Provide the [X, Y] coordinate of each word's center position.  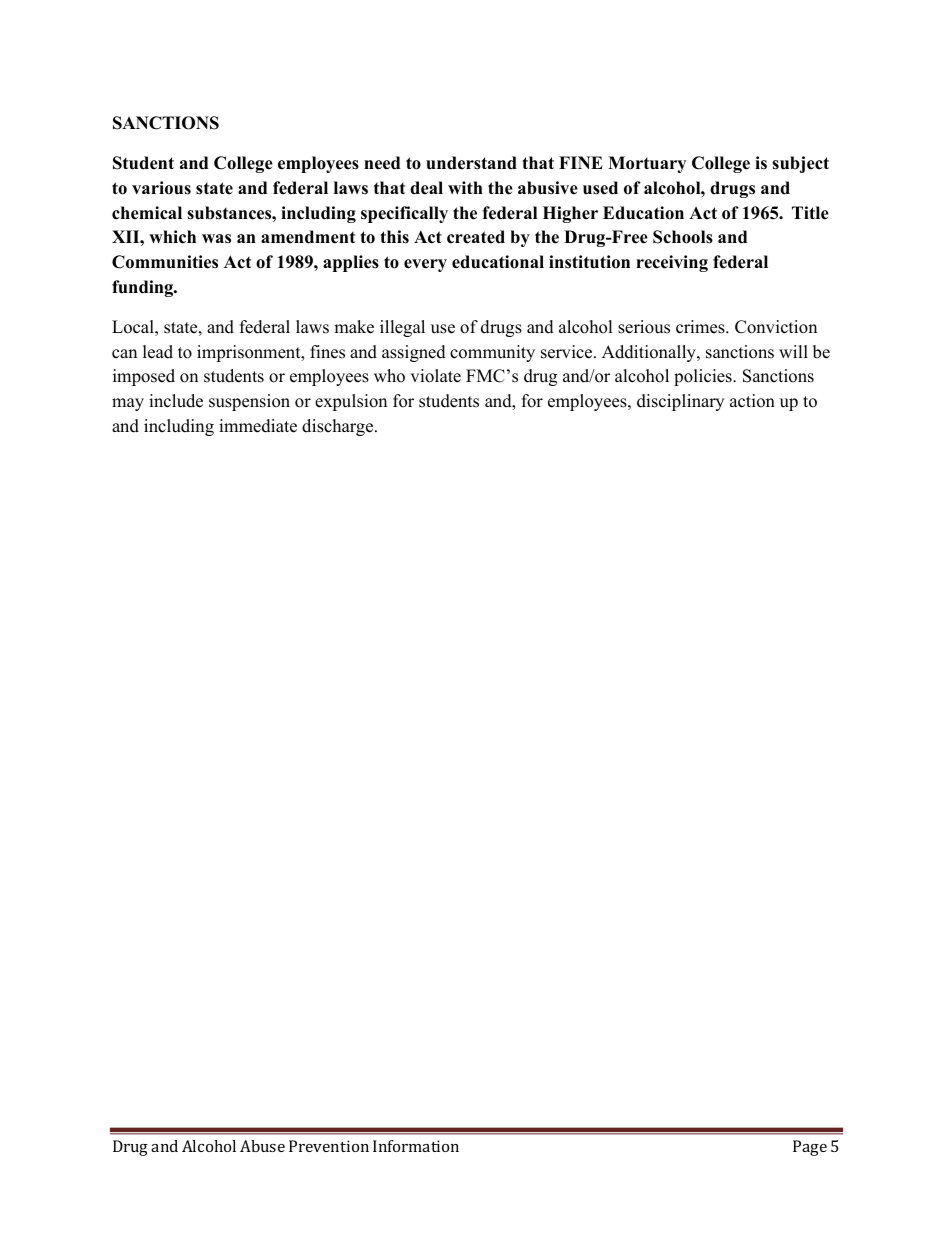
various [161, 188]
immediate [258, 426]
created [476, 237]
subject [800, 164]
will [793, 351]
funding [144, 288]
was [216, 239]
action [752, 401]
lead [158, 352]
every [425, 265]
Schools [683, 237]
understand [471, 163]
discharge [339, 427]
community [492, 353]
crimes [701, 327]
